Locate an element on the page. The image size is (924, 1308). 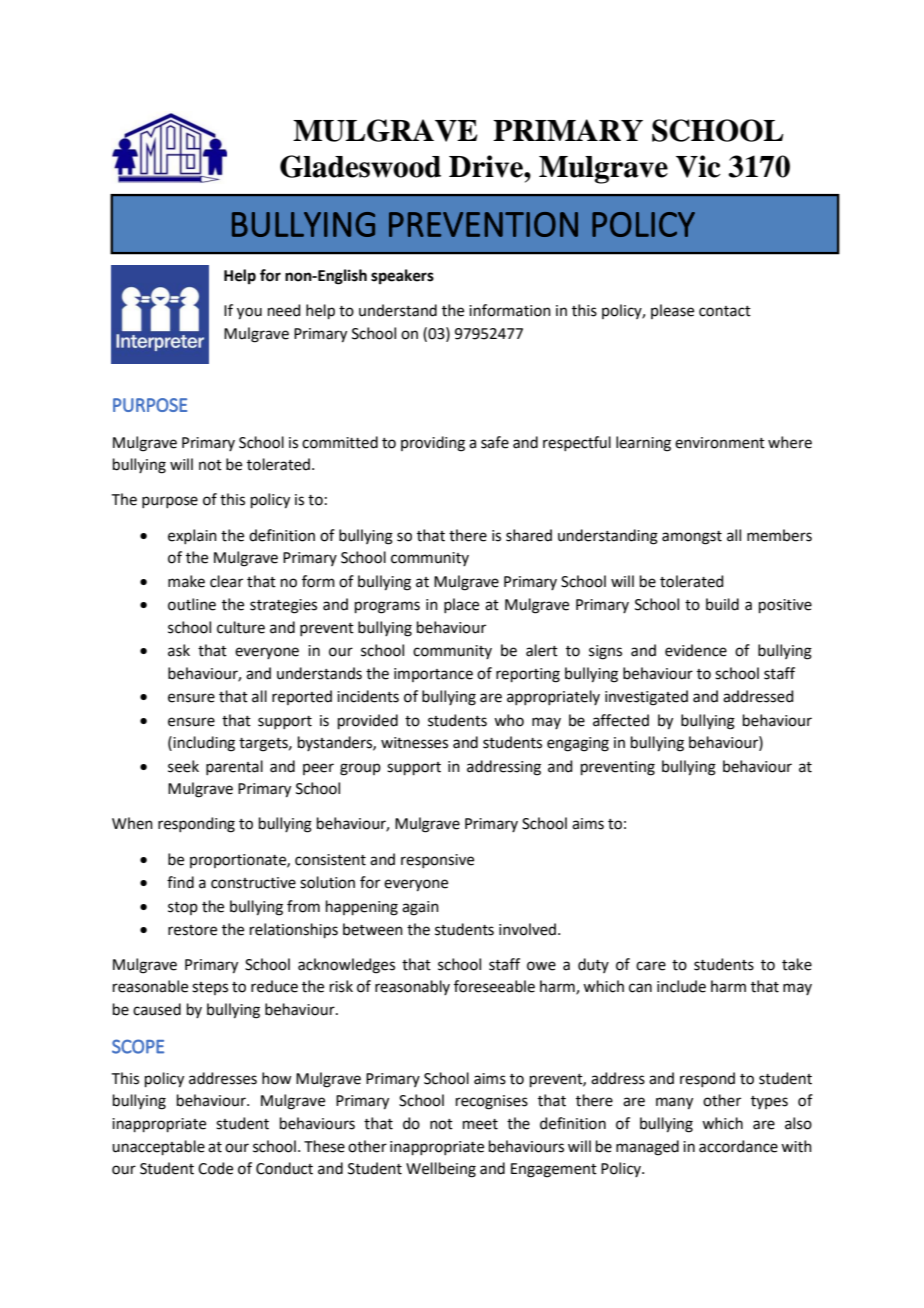
Vic is located at coordinates (698, 166).
